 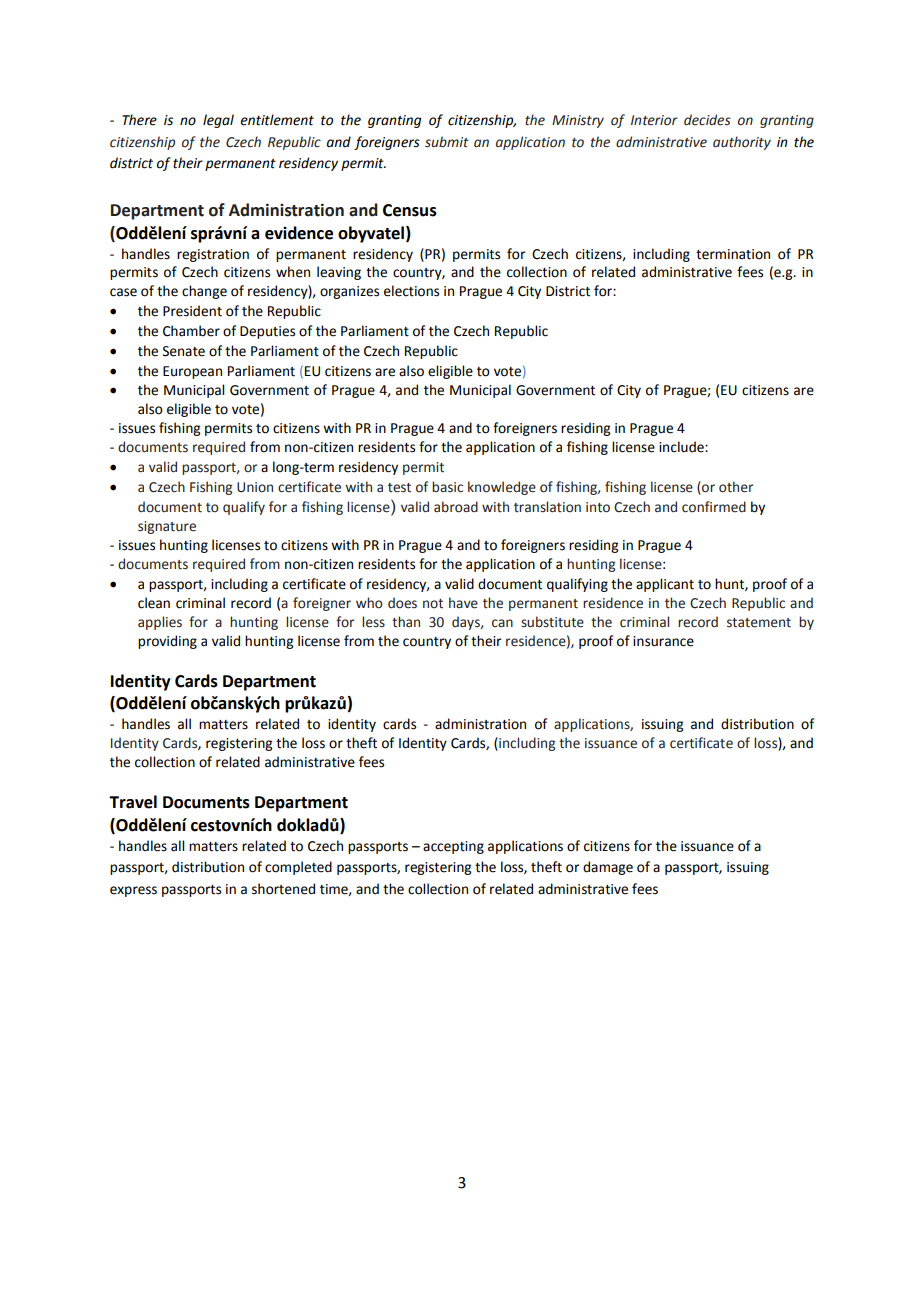 What do you see at coordinates (411, 291) in the image?
I see `elections` at bounding box center [411, 291].
